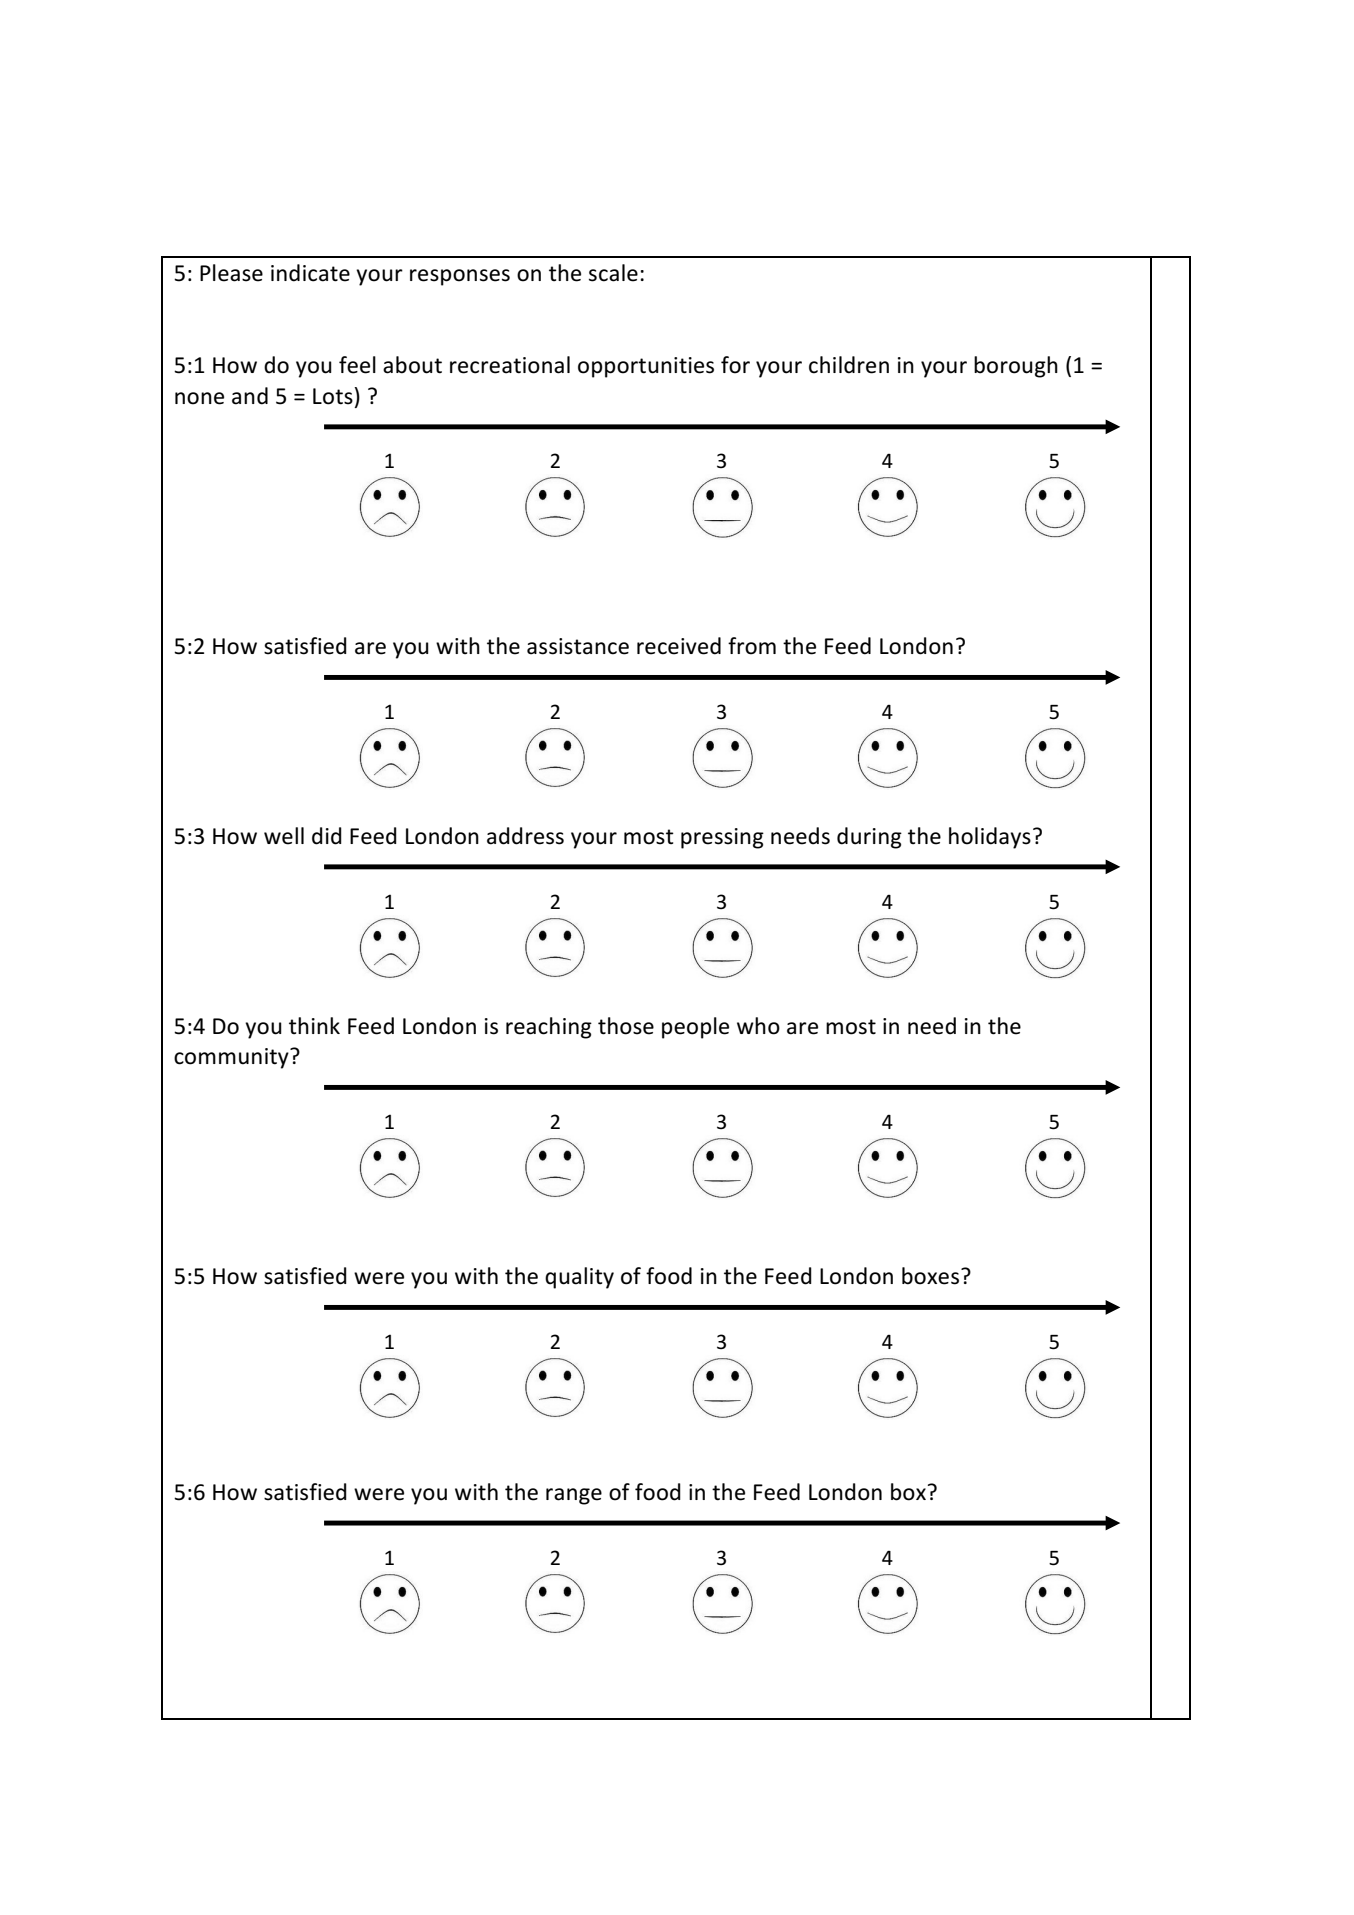 The width and height of the image is (1354, 1915). What do you see at coordinates (849, 365) in the image?
I see `children` at bounding box center [849, 365].
